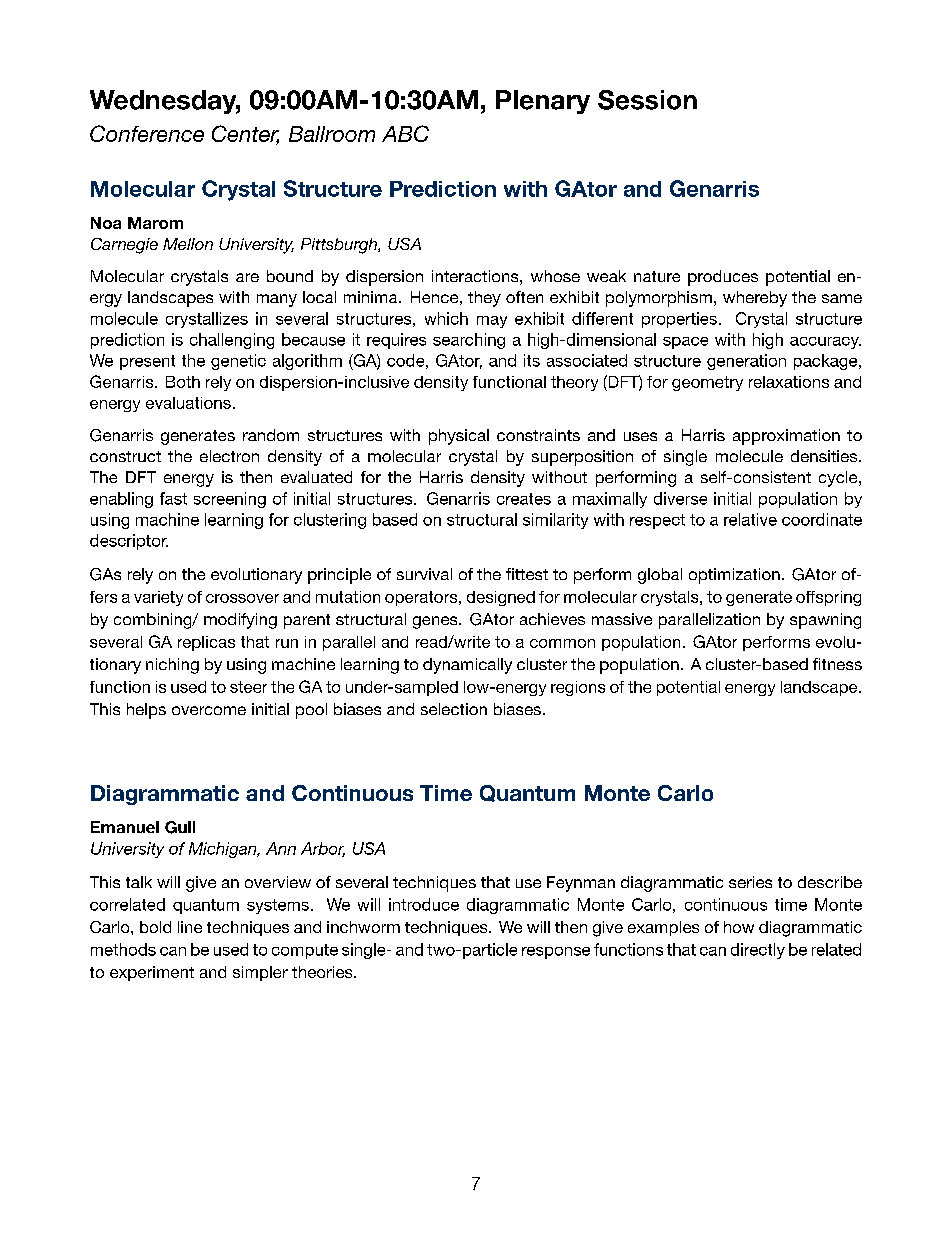 Image resolution: width=952 pixels, height=1233 pixels. Describe the element at coordinates (647, 100) in the image. I see `Session` at that location.
